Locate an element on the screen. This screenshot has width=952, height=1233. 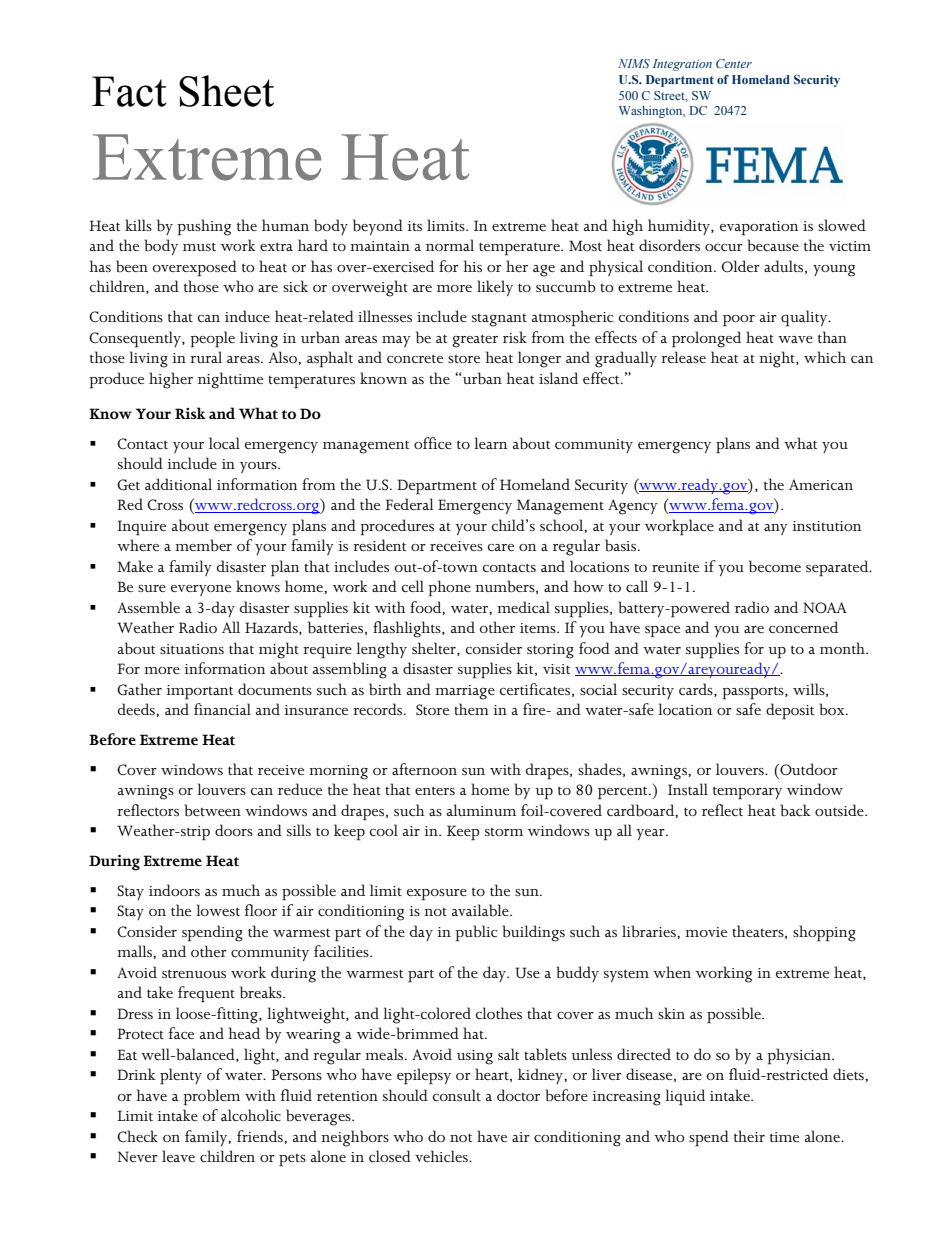
lowest is located at coordinates (218, 910).
